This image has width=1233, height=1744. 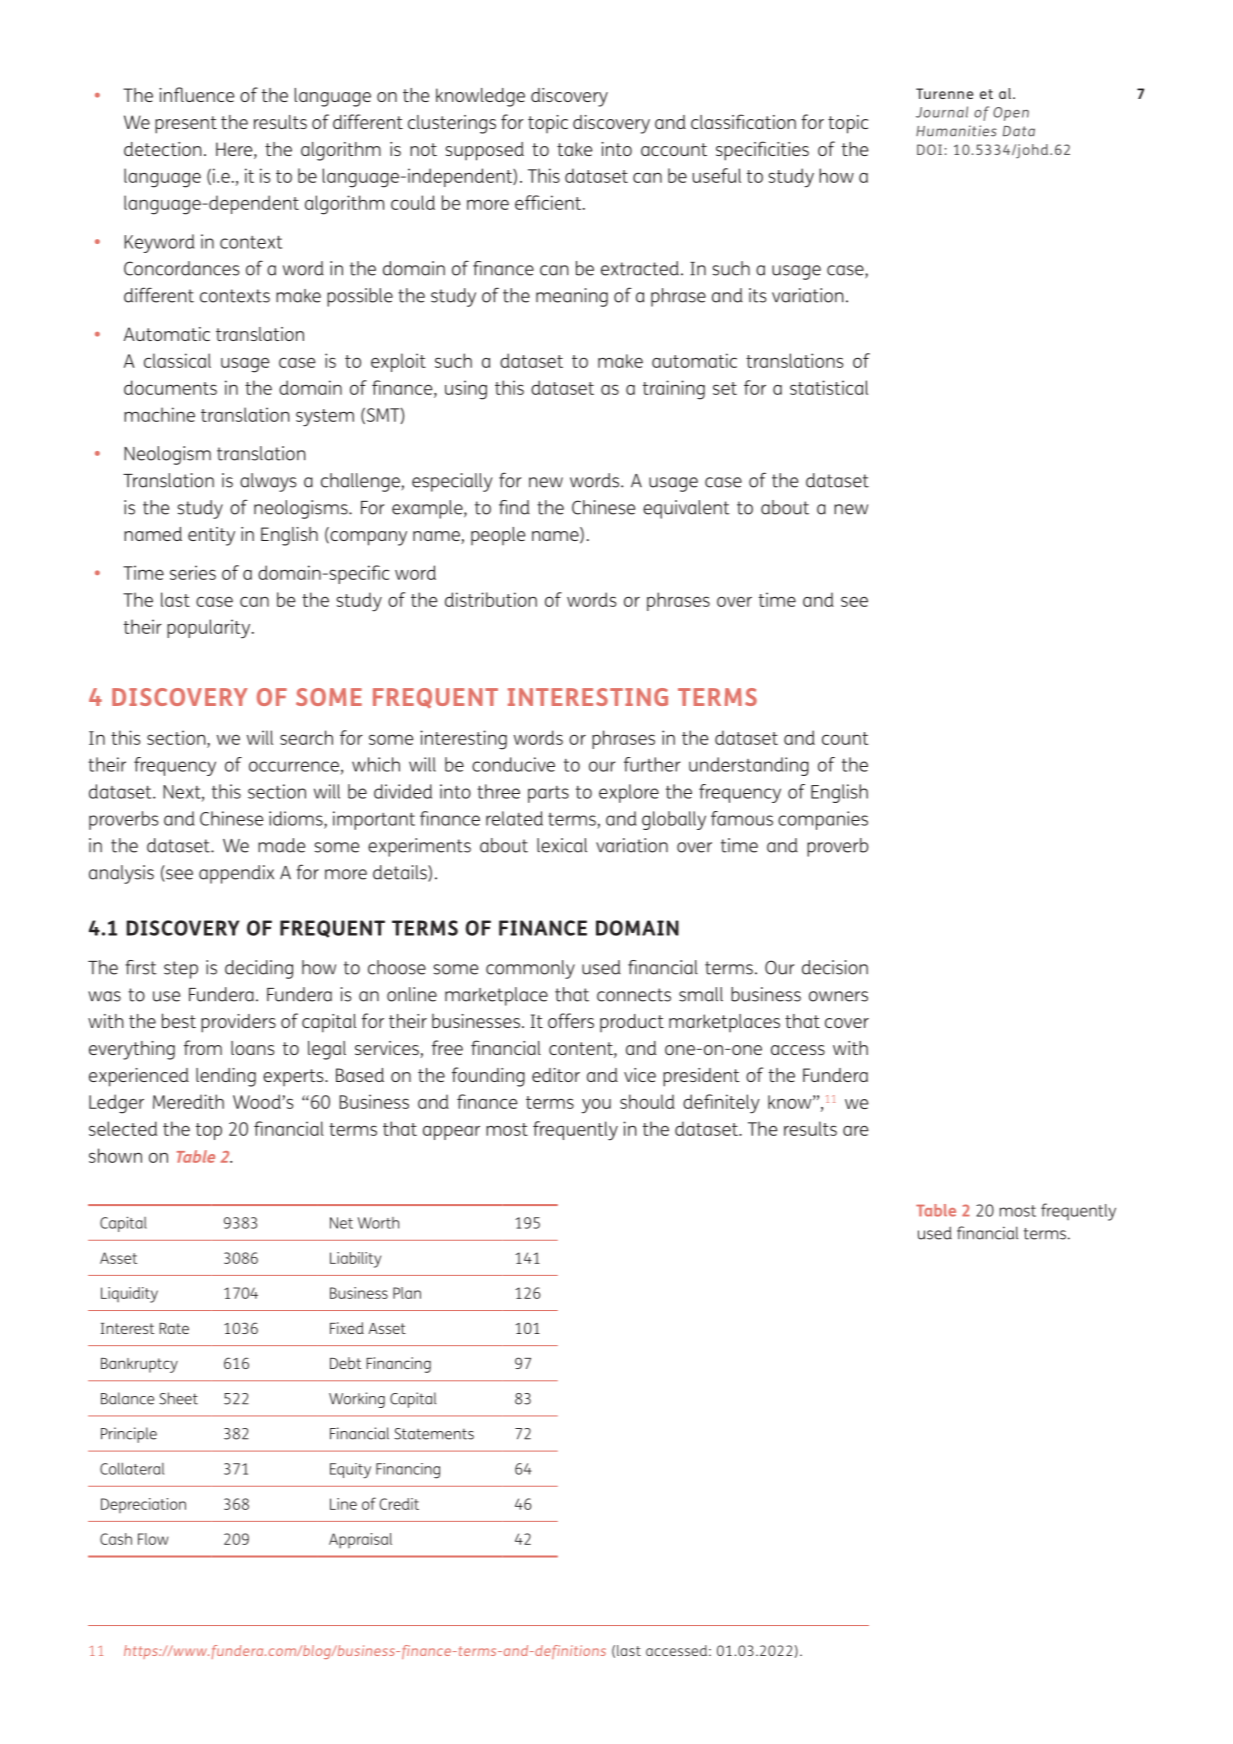 What do you see at coordinates (491, 599) in the image?
I see `distribution` at bounding box center [491, 599].
